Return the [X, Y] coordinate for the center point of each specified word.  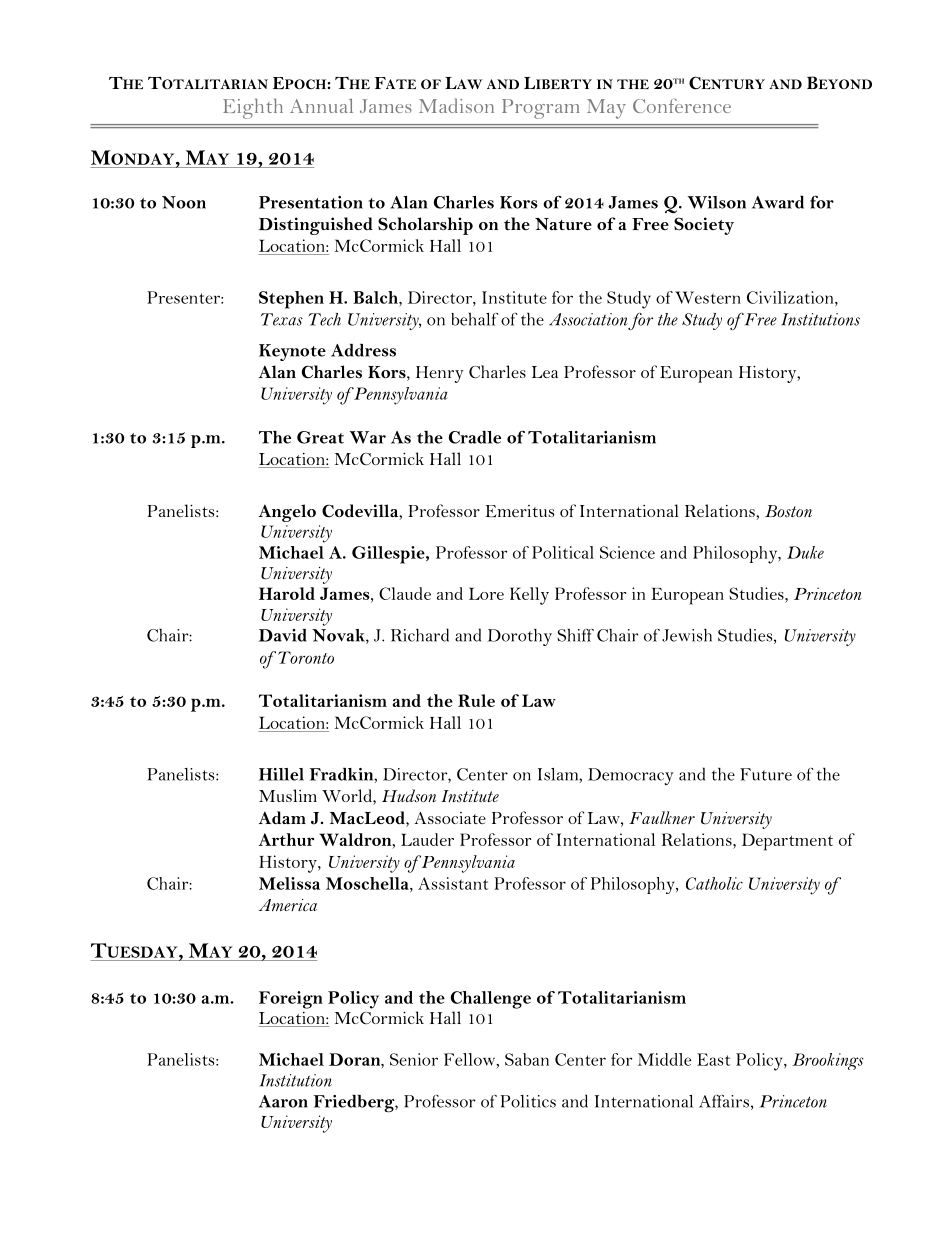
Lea [545, 372]
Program [540, 109]
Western [708, 297]
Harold [287, 593]
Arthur [286, 839]
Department [787, 842]
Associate [450, 818]
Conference [682, 105]
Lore [486, 593]
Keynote [292, 352]
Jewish [687, 635]
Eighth [253, 108]
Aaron [283, 1101]
